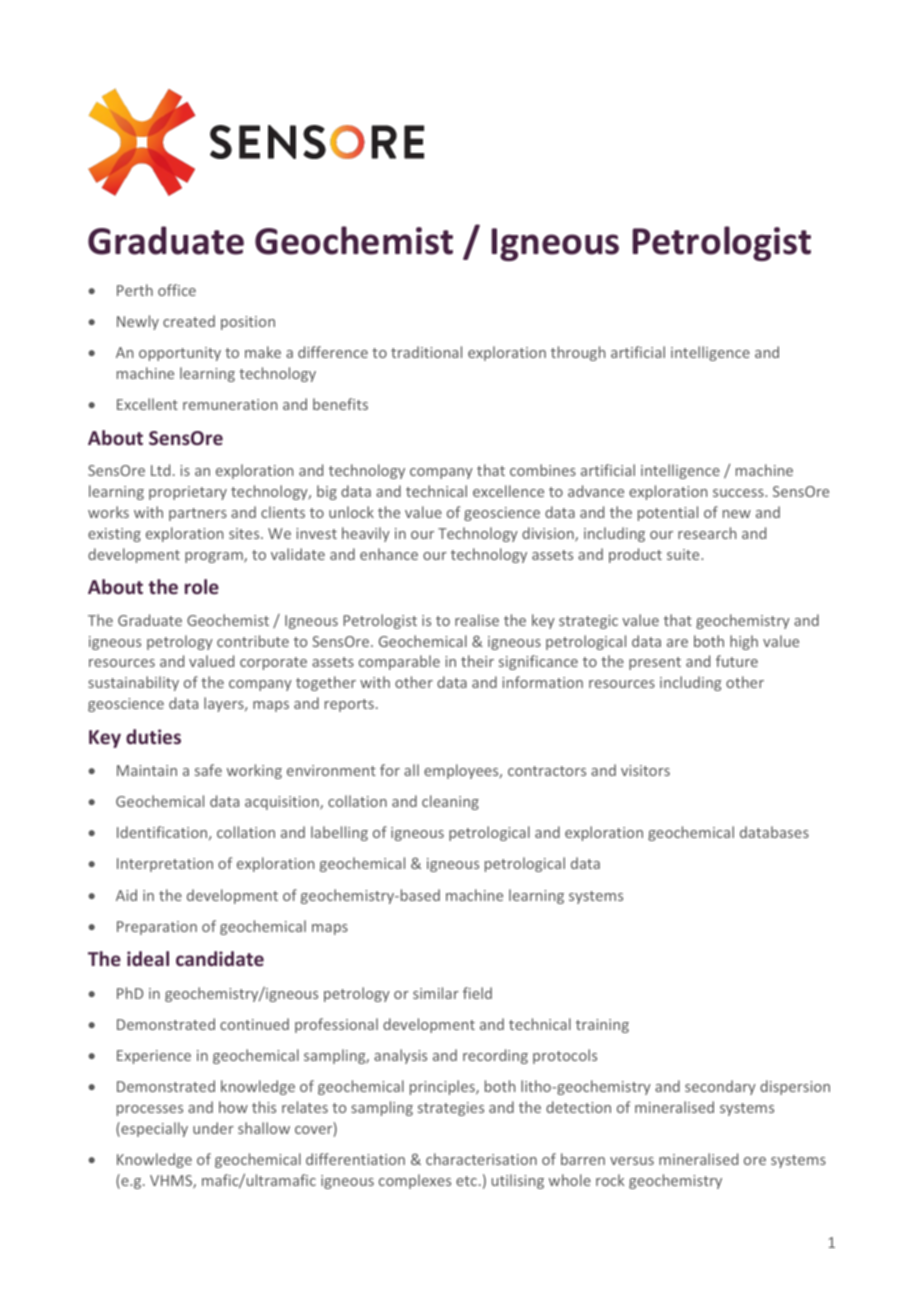 The image size is (924, 1308). What do you see at coordinates (707, 533) in the document?
I see `research` at bounding box center [707, 533].
